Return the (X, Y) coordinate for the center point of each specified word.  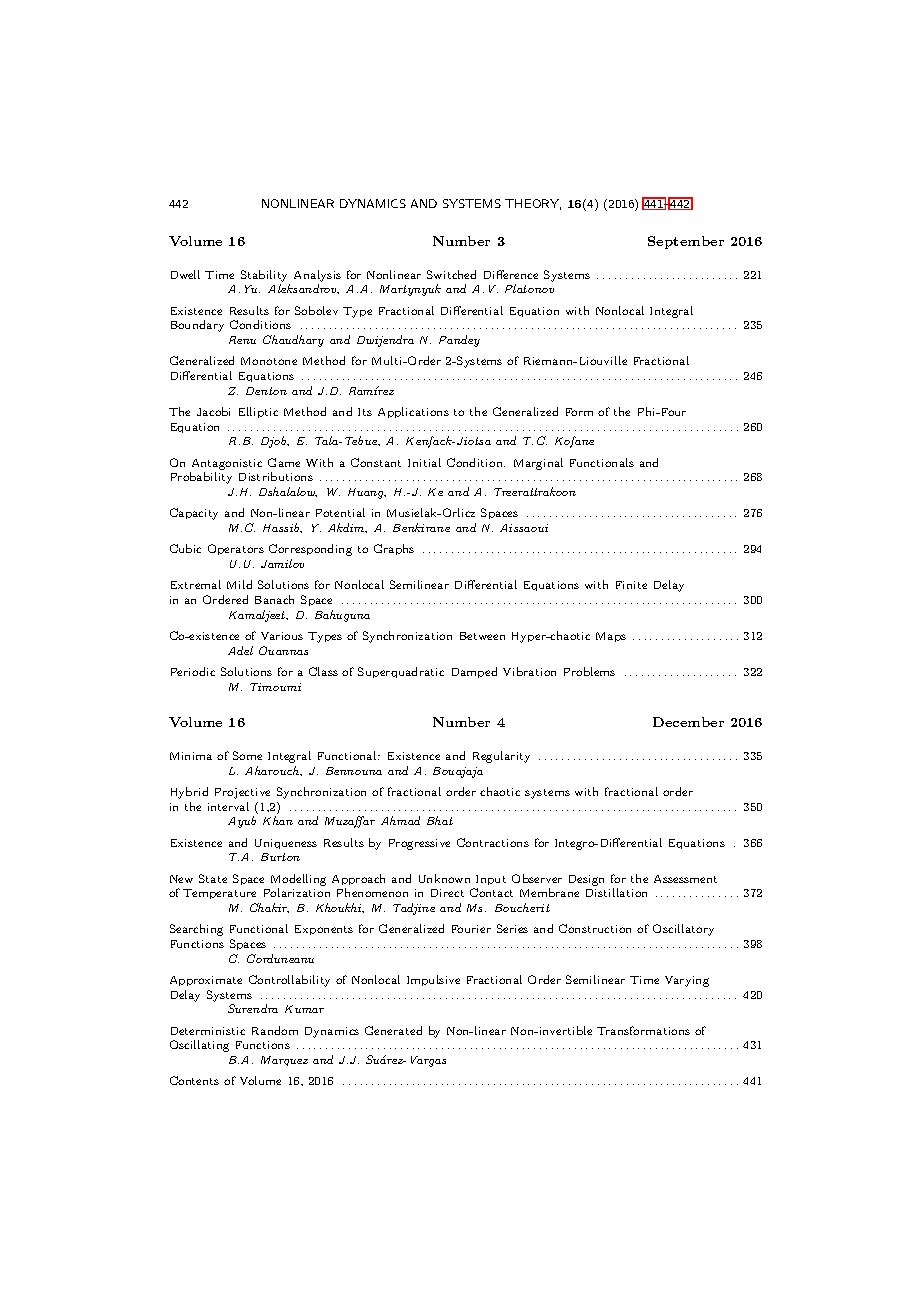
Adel (240, 650)
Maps (611, 637)
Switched (451, 274)
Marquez (284, 1061)
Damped (474, 672)
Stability (264, 276)
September (686, 242)
